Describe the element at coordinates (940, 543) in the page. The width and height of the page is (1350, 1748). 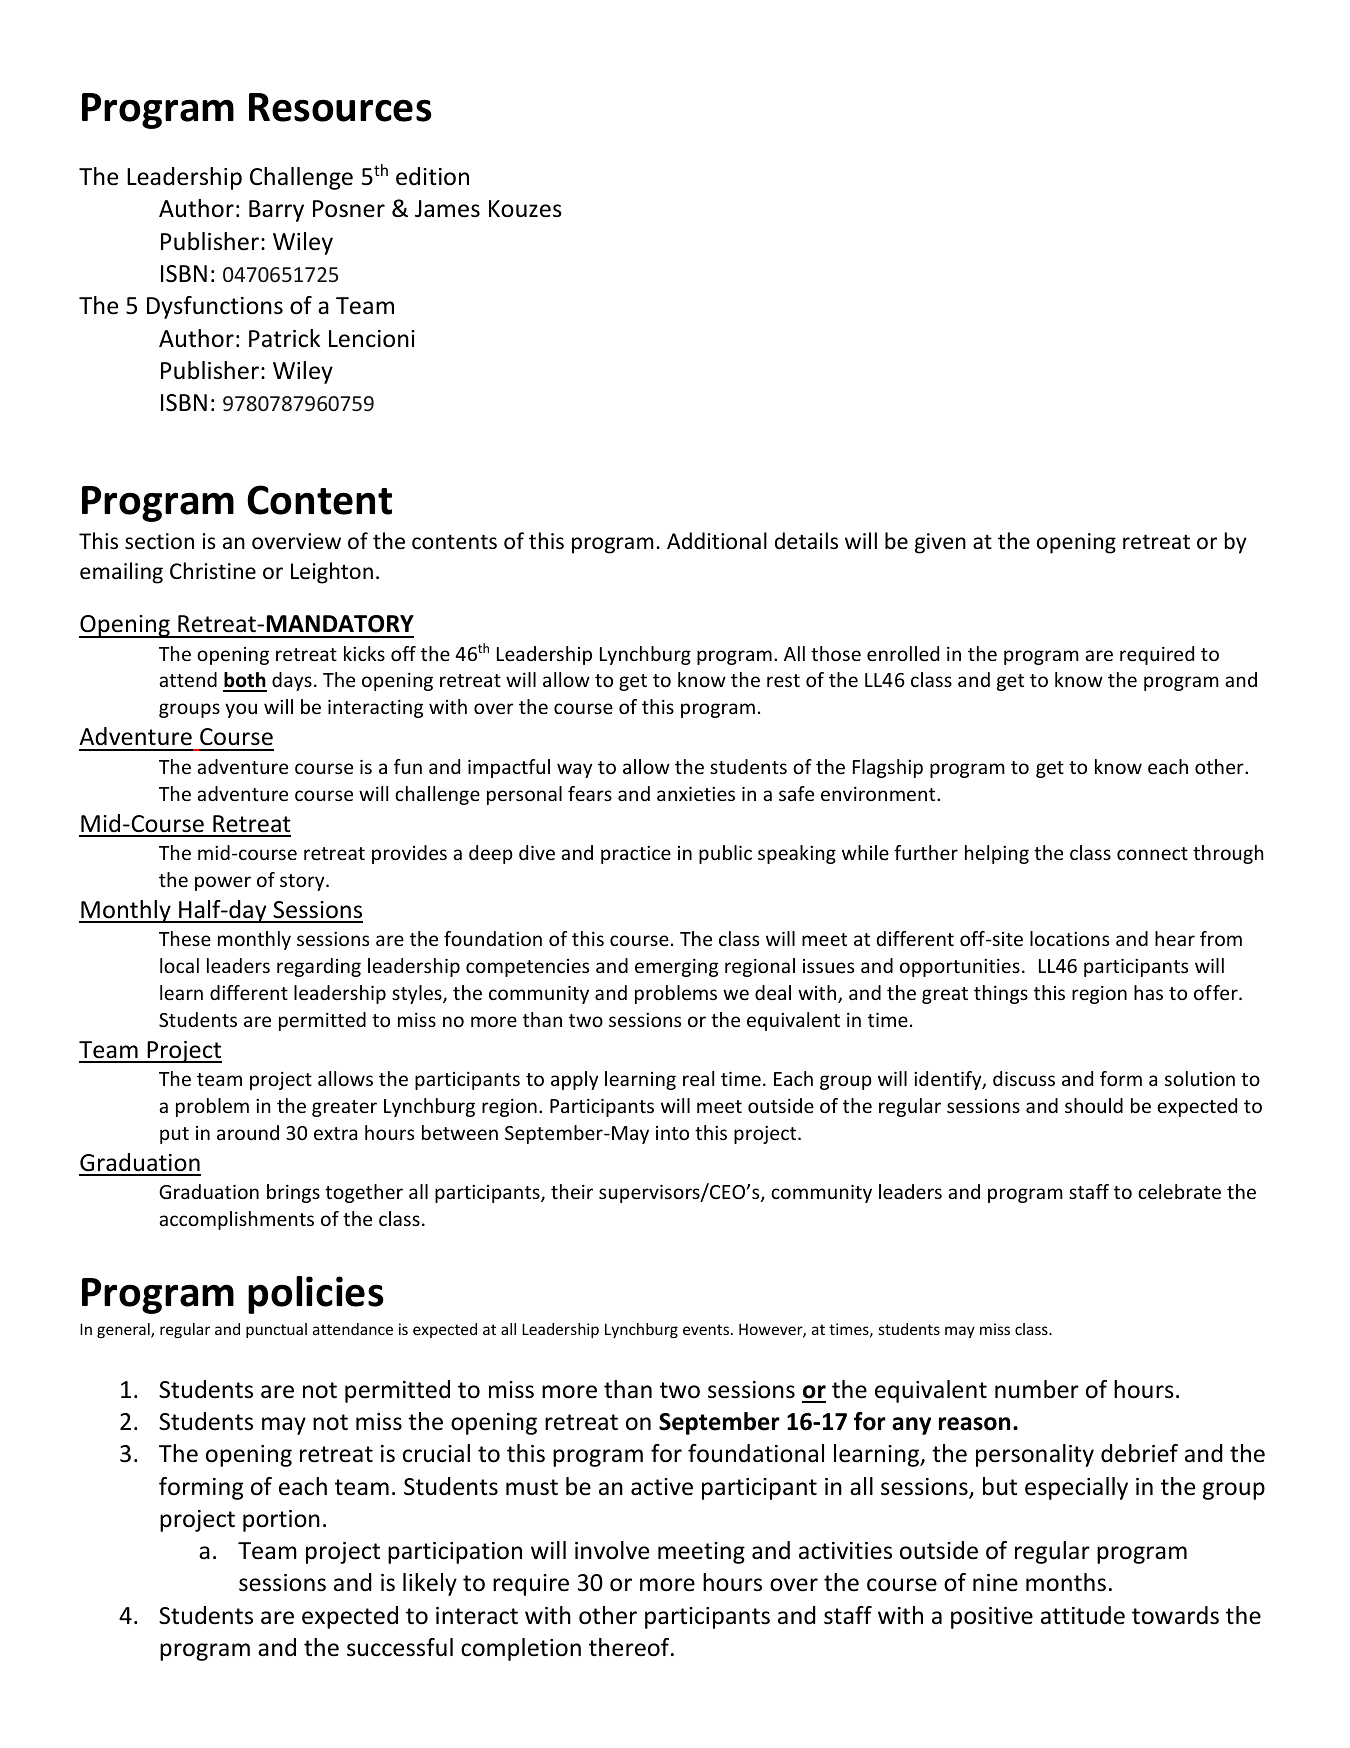
I see `given` at that location.
